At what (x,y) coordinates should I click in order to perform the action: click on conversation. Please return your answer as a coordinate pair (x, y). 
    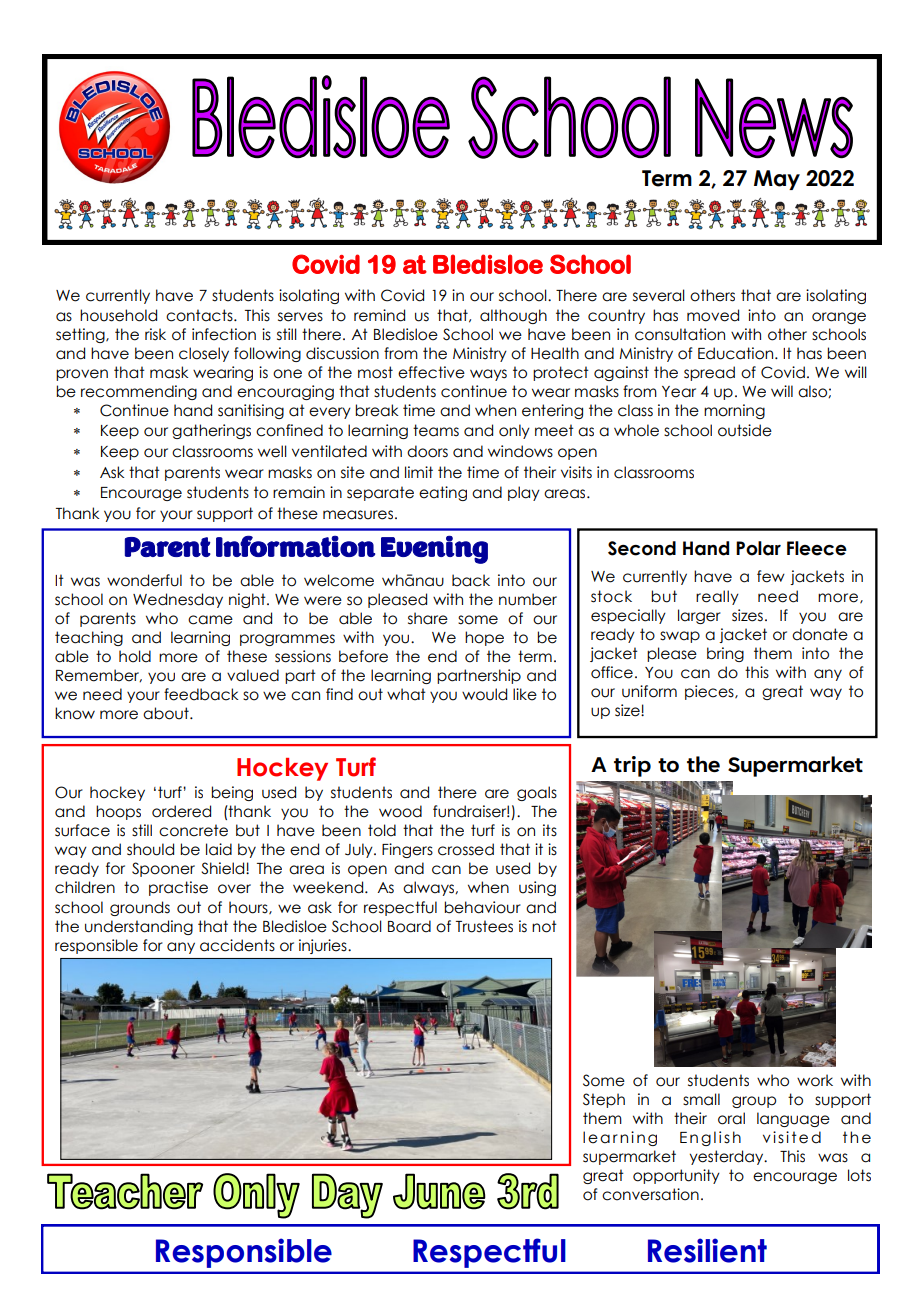
    Looking at the image, I should click on (650, 1194).
